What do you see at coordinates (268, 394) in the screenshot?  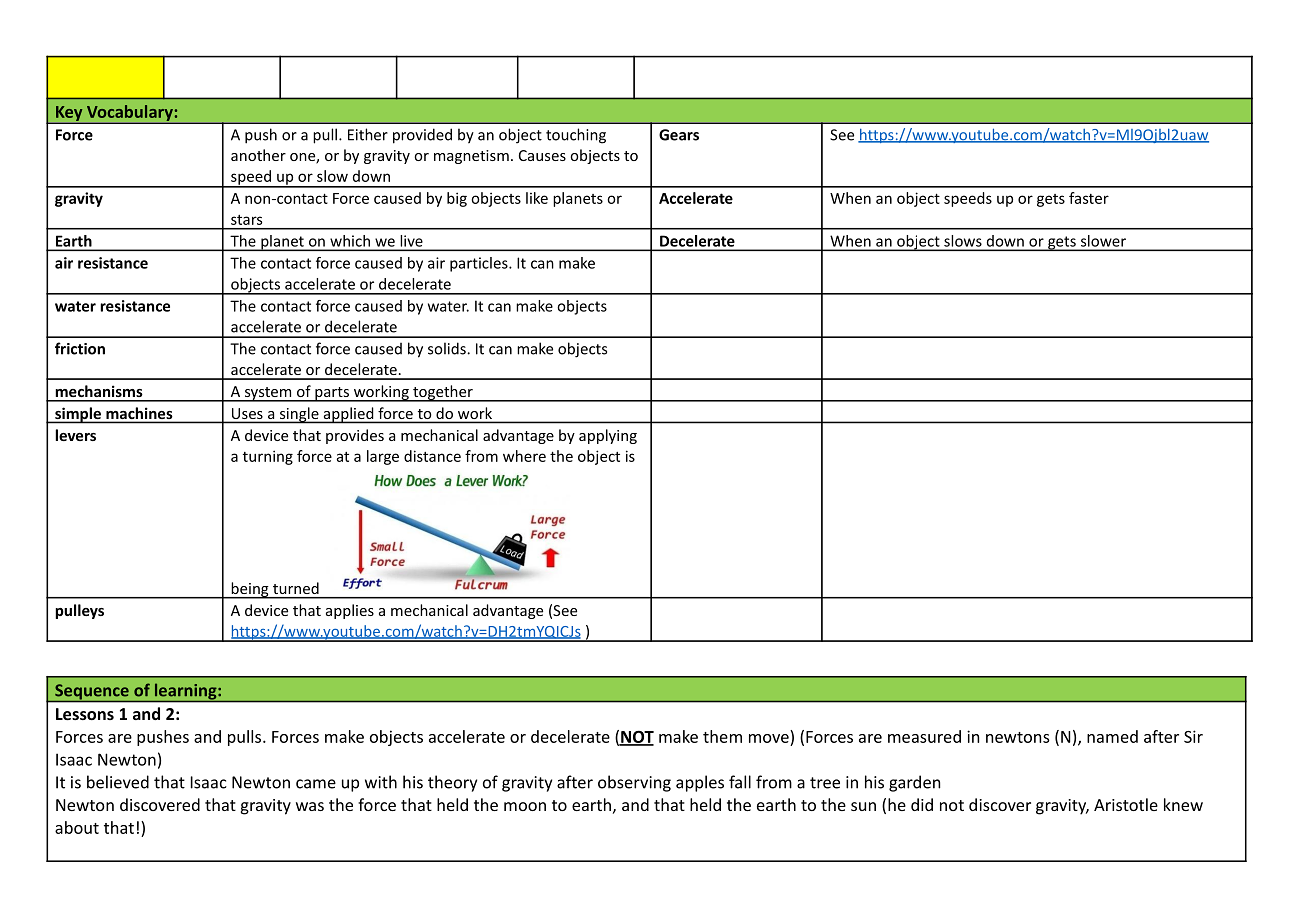 I see `system` at bounding box center [268, 394].
